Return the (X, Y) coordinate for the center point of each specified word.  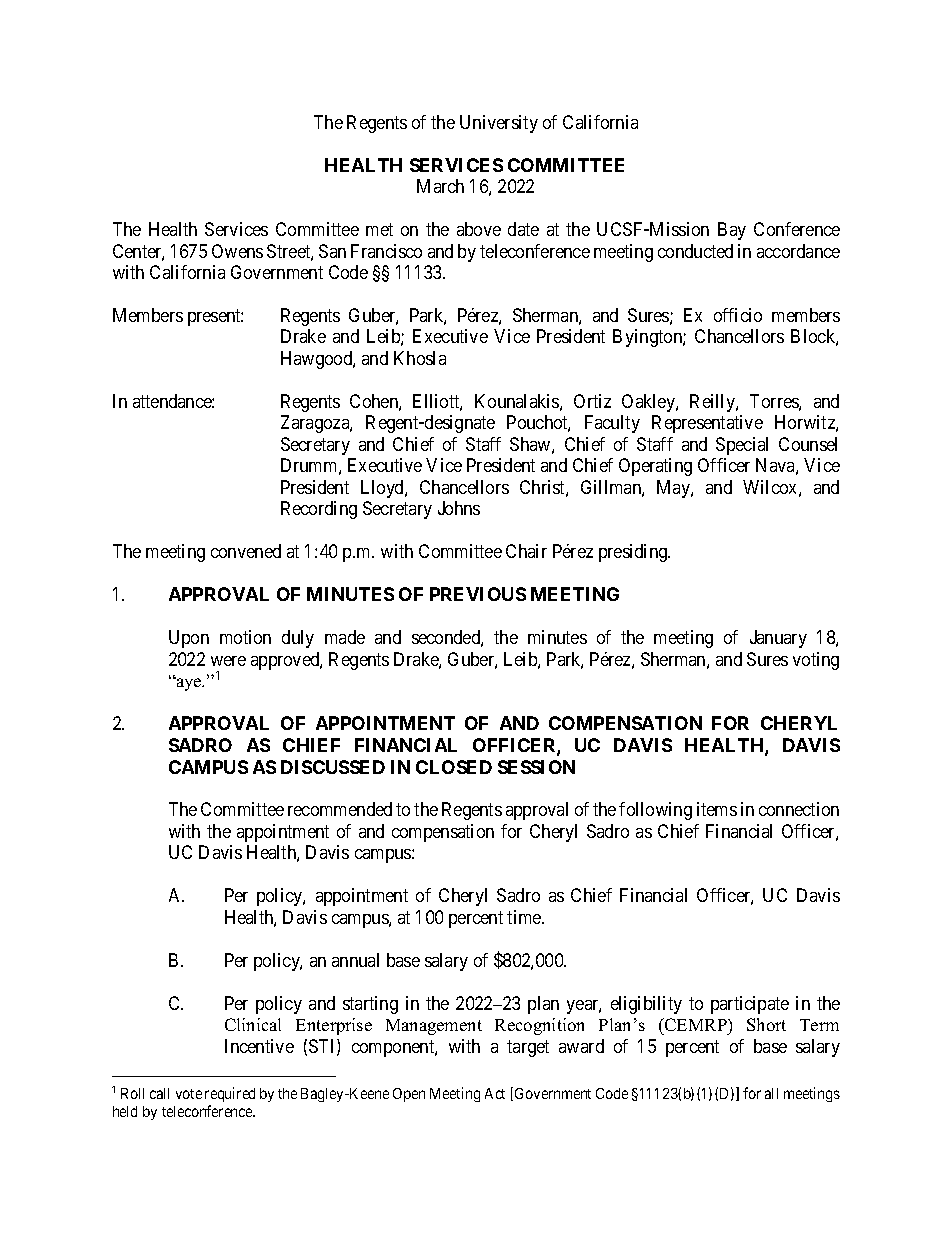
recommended (340, 809)
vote (189, 1094)
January (778, 639)
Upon (189, 639)
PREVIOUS (478, 594)
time (525, 917)
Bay (732, 231)
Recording (319, 510)
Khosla (420, 358)
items (717, 809)
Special (742, 446)
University (499, 124)
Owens (237, 251)
